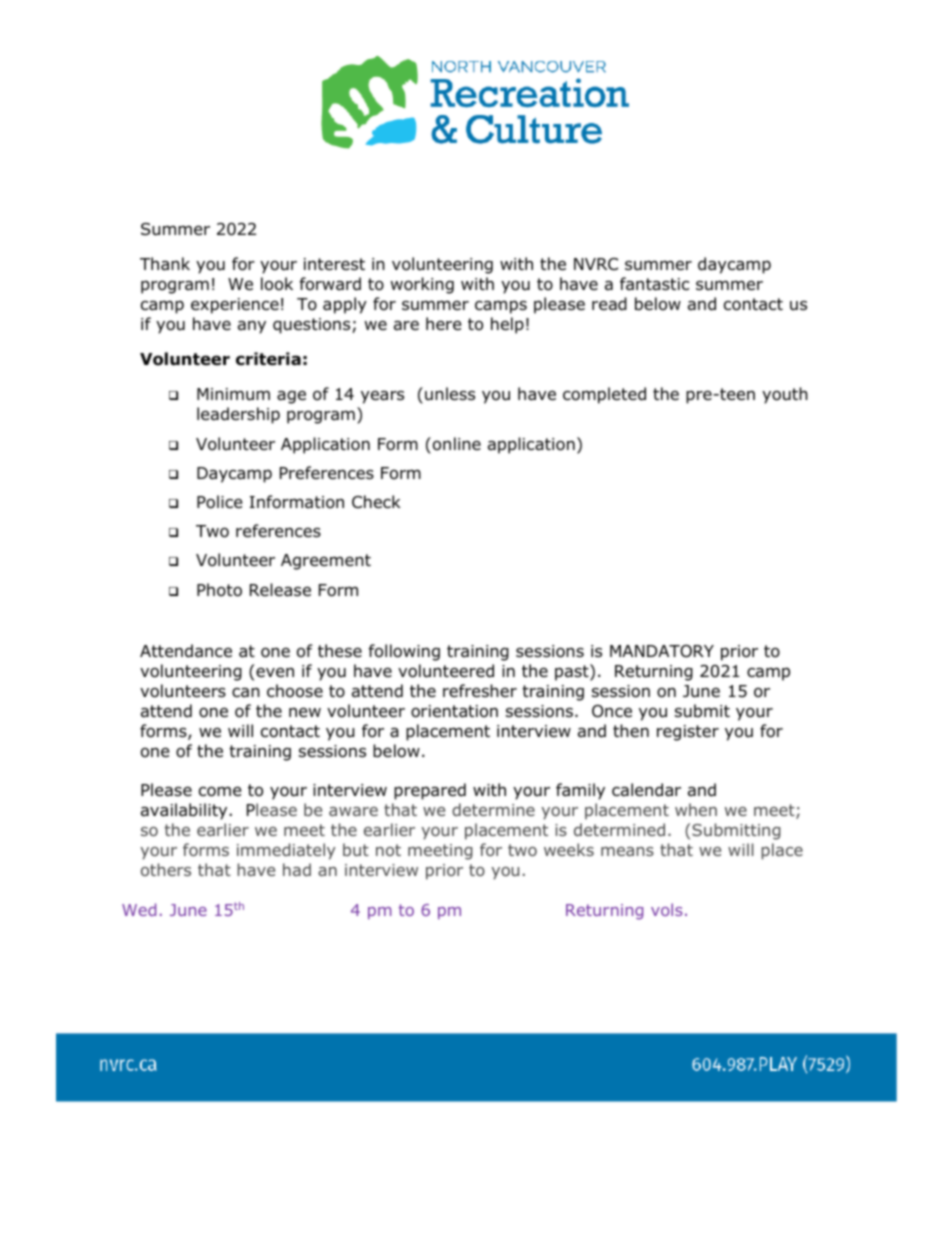 The height and width of the document is (1233, 952). I want to click on MANDATORY, so click(662, 651).
